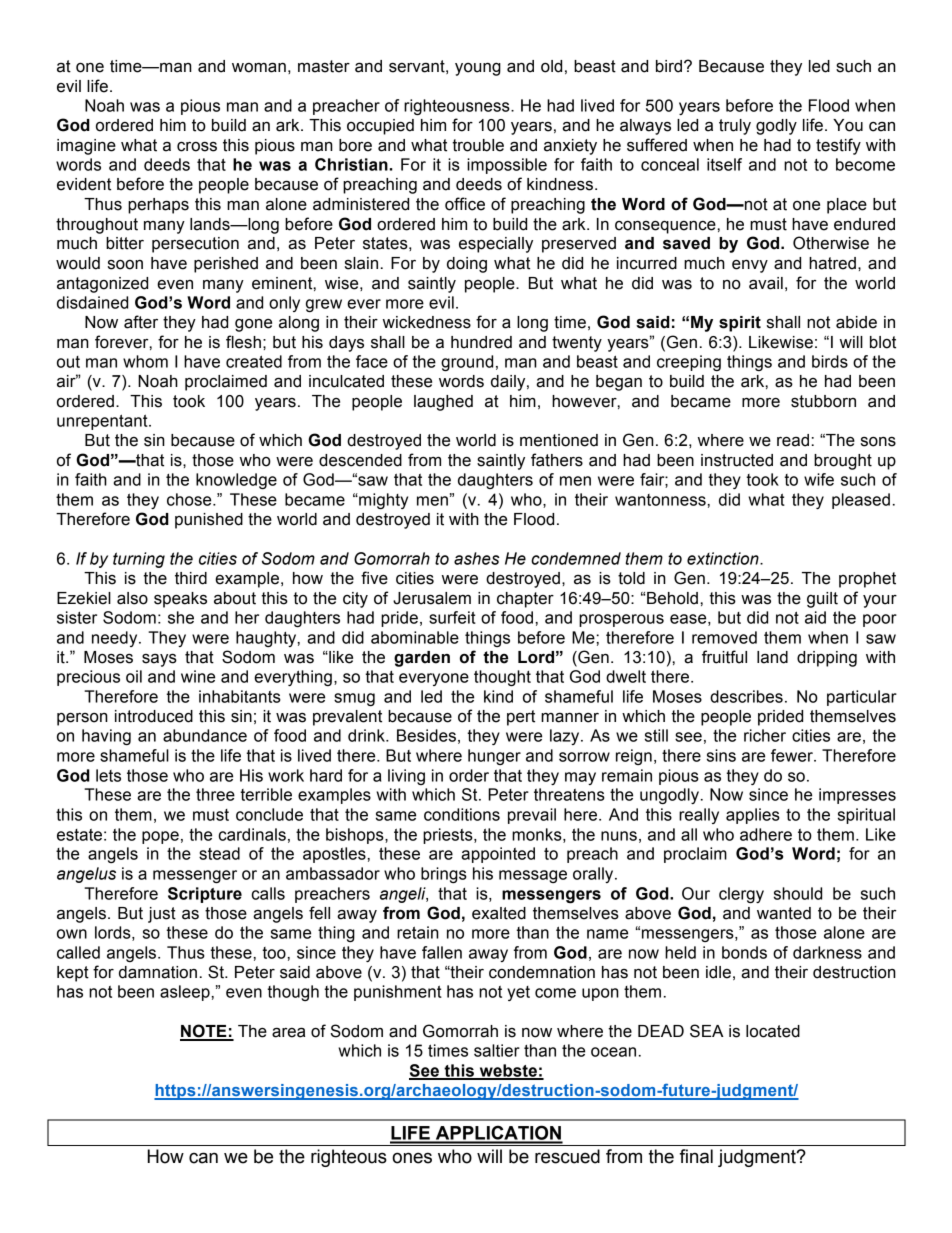 Image resolution: width=952 pixels, height=1233 pixels. What do you see at coordinates (180, 600) in the screenshot?
I see `speaks` at bounding box center [180, 600].
